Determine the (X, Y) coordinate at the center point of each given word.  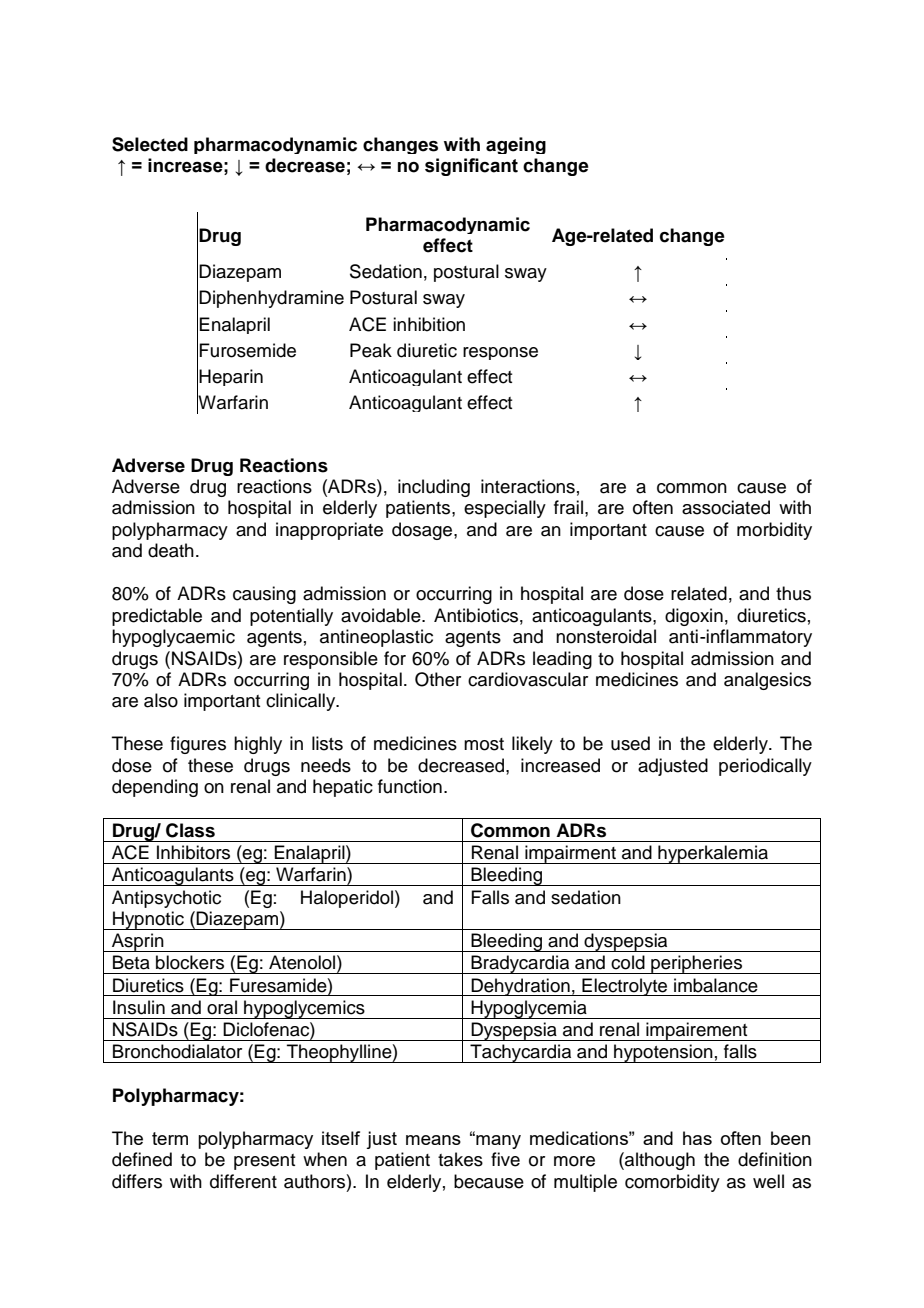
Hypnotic (148, 920)
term (170, 1138)
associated (726, 507)
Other (438, 679)
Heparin (231, 377)
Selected (150, 144)
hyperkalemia (713, 854)
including (434, 488)
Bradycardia (520, 964)
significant (471, 167)
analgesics (767, 681)
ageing (516, 145)
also (161, 700)
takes (460, 1159)
